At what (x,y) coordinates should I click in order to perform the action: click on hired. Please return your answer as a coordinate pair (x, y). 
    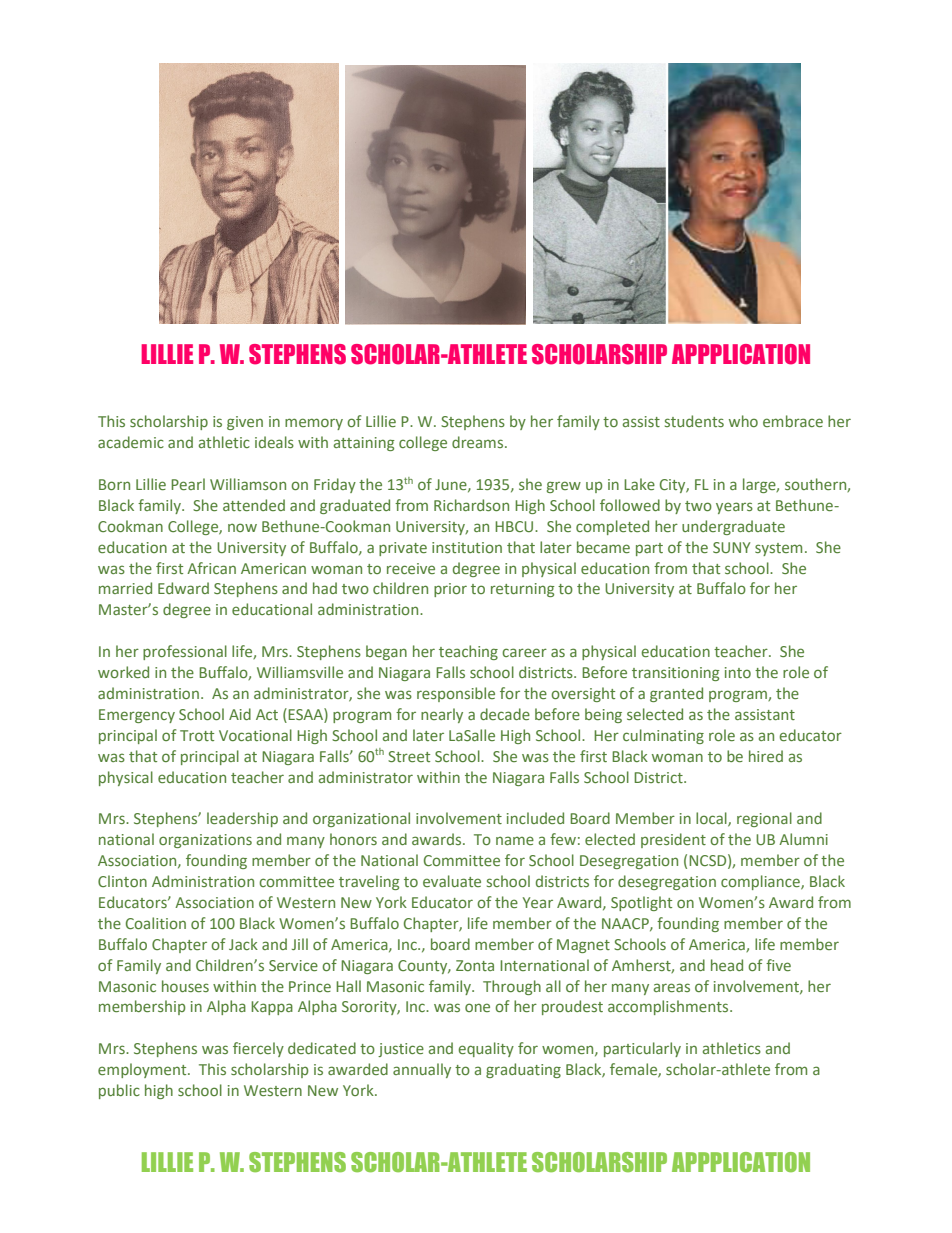
    Looking at the image, I should click on (766, 756).
